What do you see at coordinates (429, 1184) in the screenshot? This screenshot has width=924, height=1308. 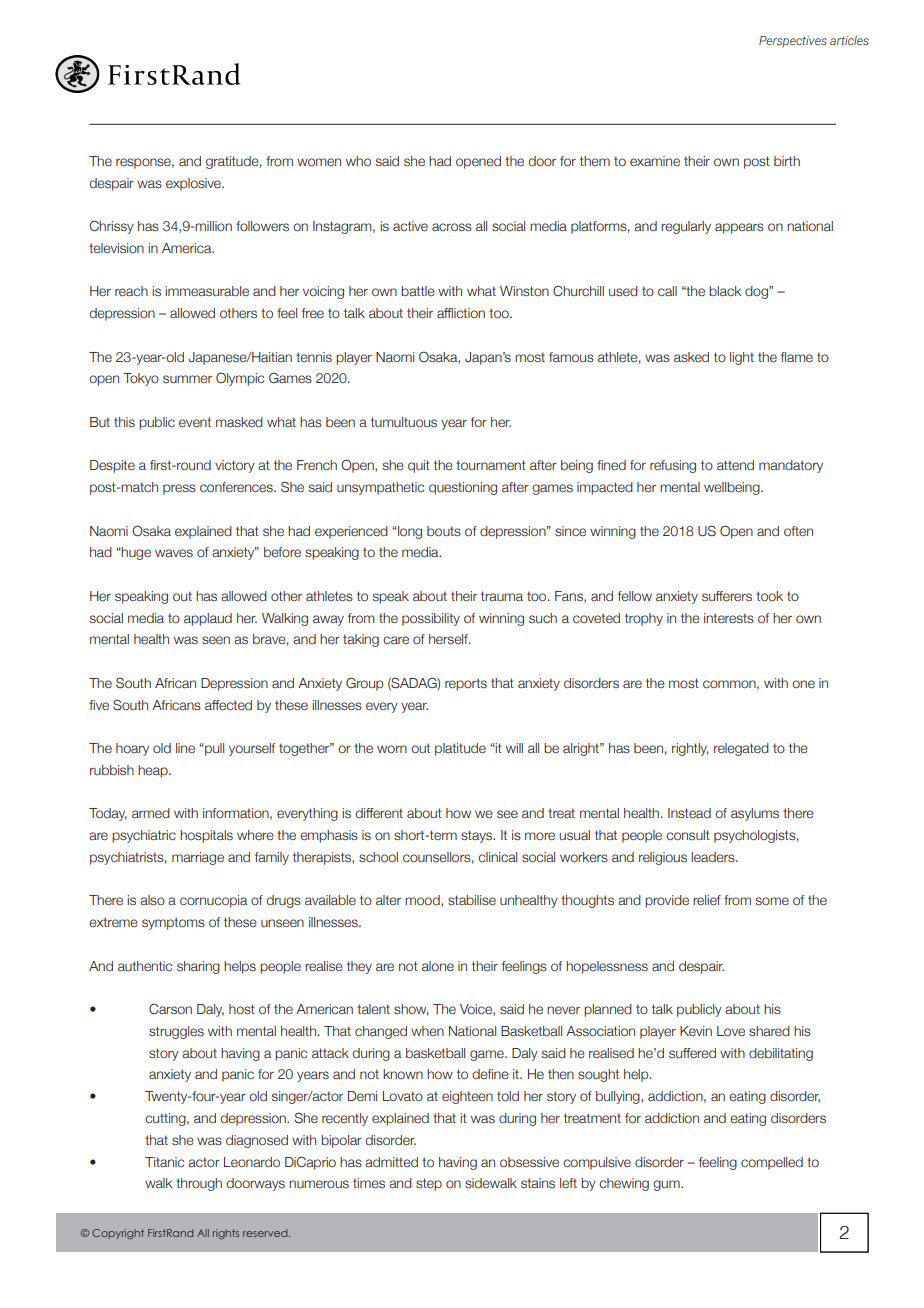 I see `step` at bounding box center [429, 1184].
